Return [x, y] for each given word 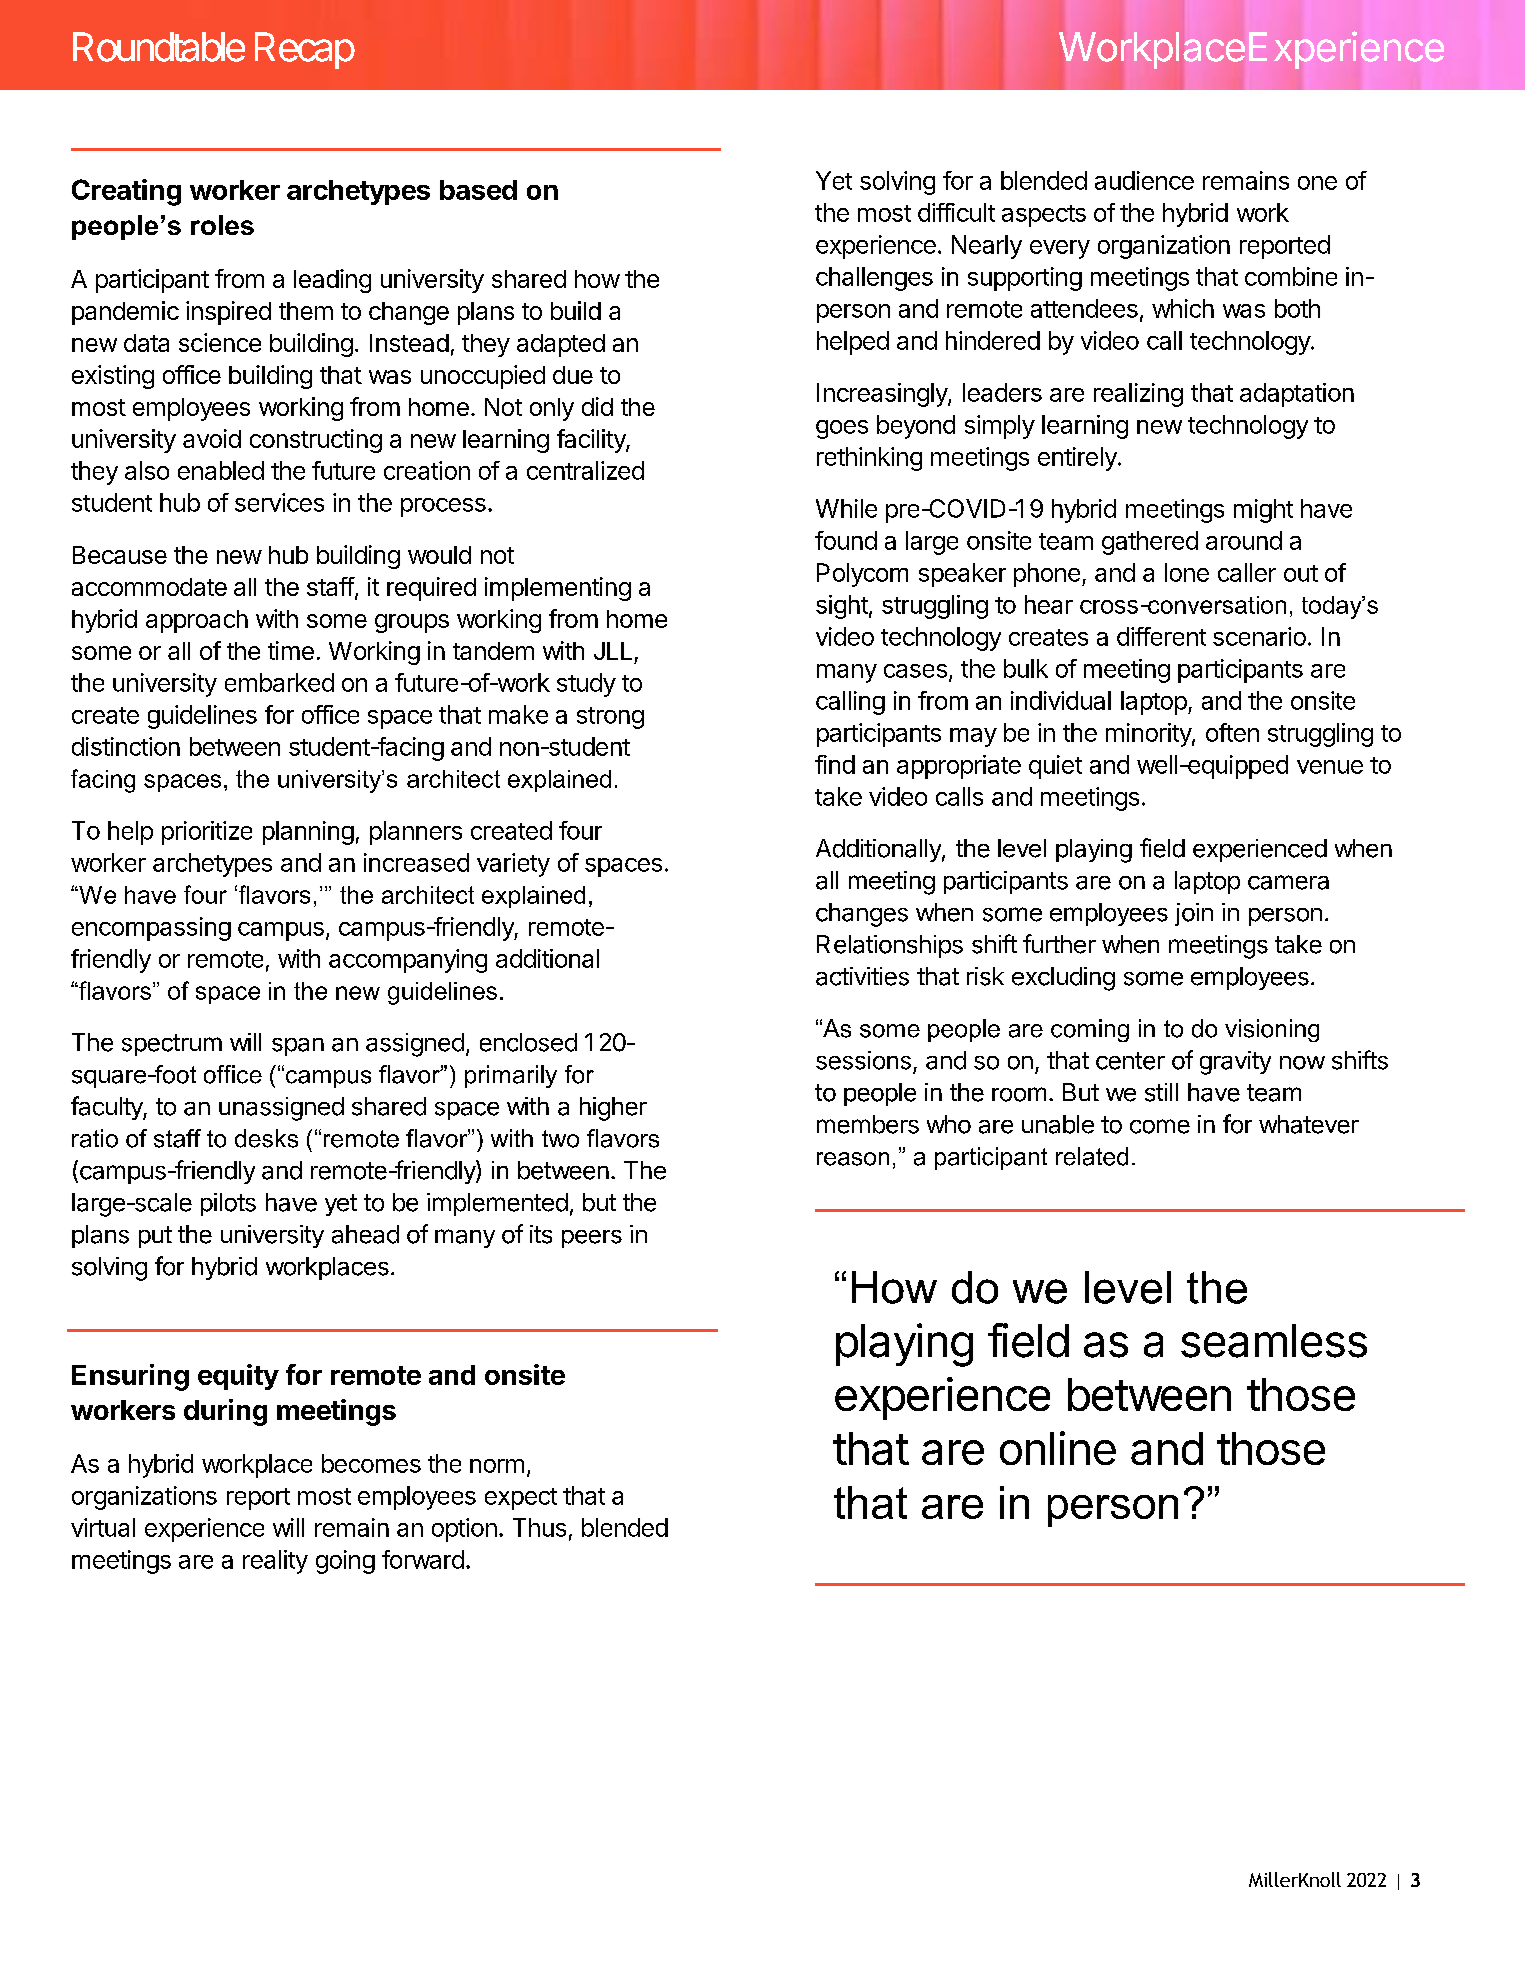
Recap [305, 50]
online [1058, 1448]
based [478, 190]
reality [275, 1562]
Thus [539, 1527]
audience [1144, 180]
